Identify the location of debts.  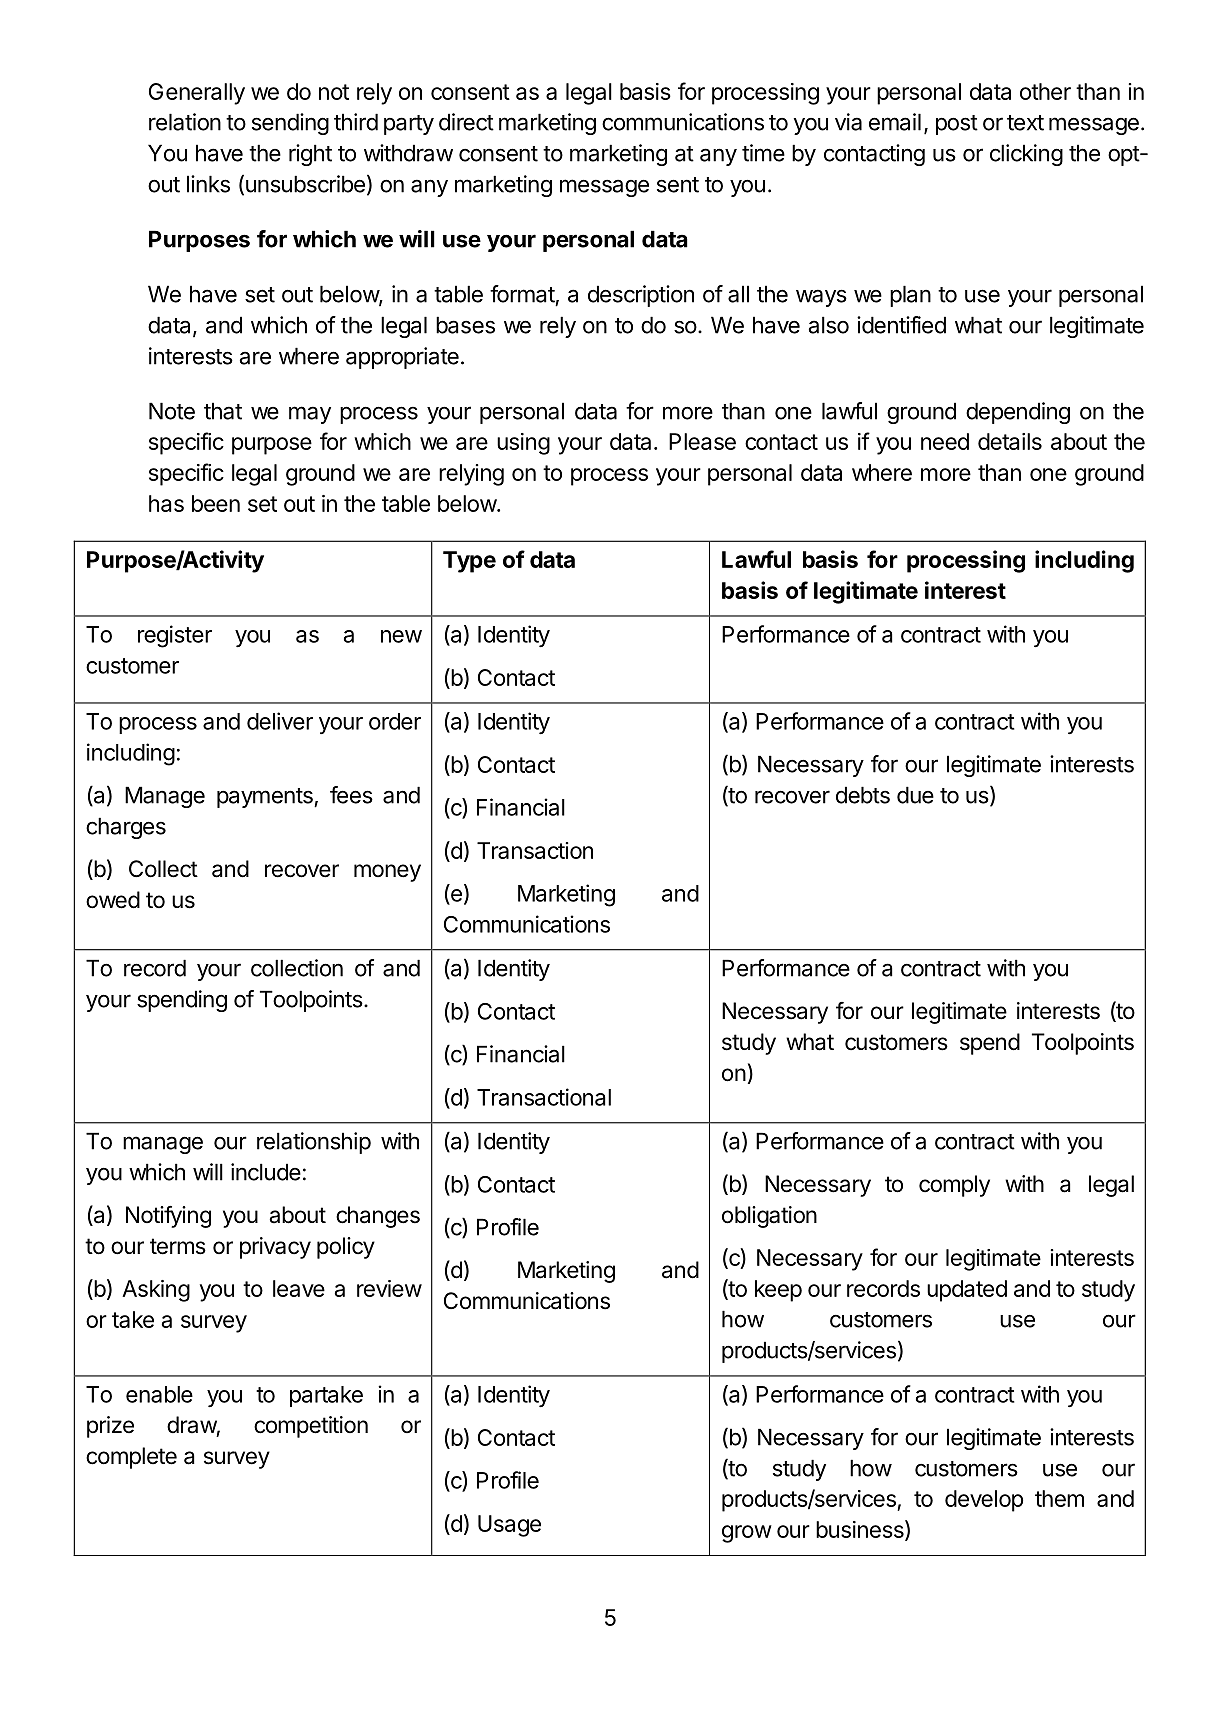
(863, 795).
